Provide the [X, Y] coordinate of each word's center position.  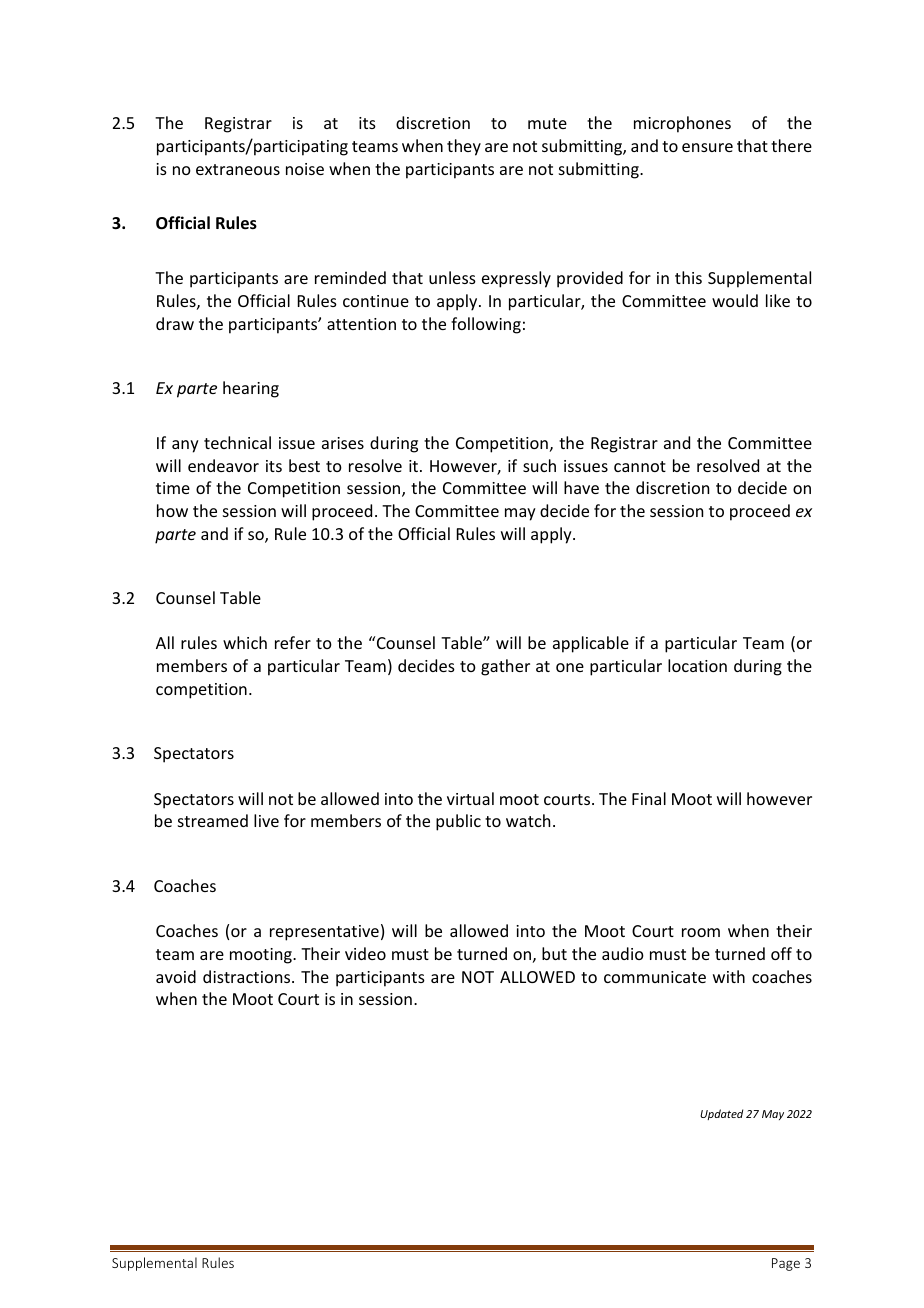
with [729, 976]
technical [237, 442]
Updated [721, 1114]
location [697, 665]
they [464, 147]
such [539, 465]
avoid [176, 976]
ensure [707, 147]
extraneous [238, 169]
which [245, 642]
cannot [640, 466]
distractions [248, 976]
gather [505, 667]
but [554, 953]
